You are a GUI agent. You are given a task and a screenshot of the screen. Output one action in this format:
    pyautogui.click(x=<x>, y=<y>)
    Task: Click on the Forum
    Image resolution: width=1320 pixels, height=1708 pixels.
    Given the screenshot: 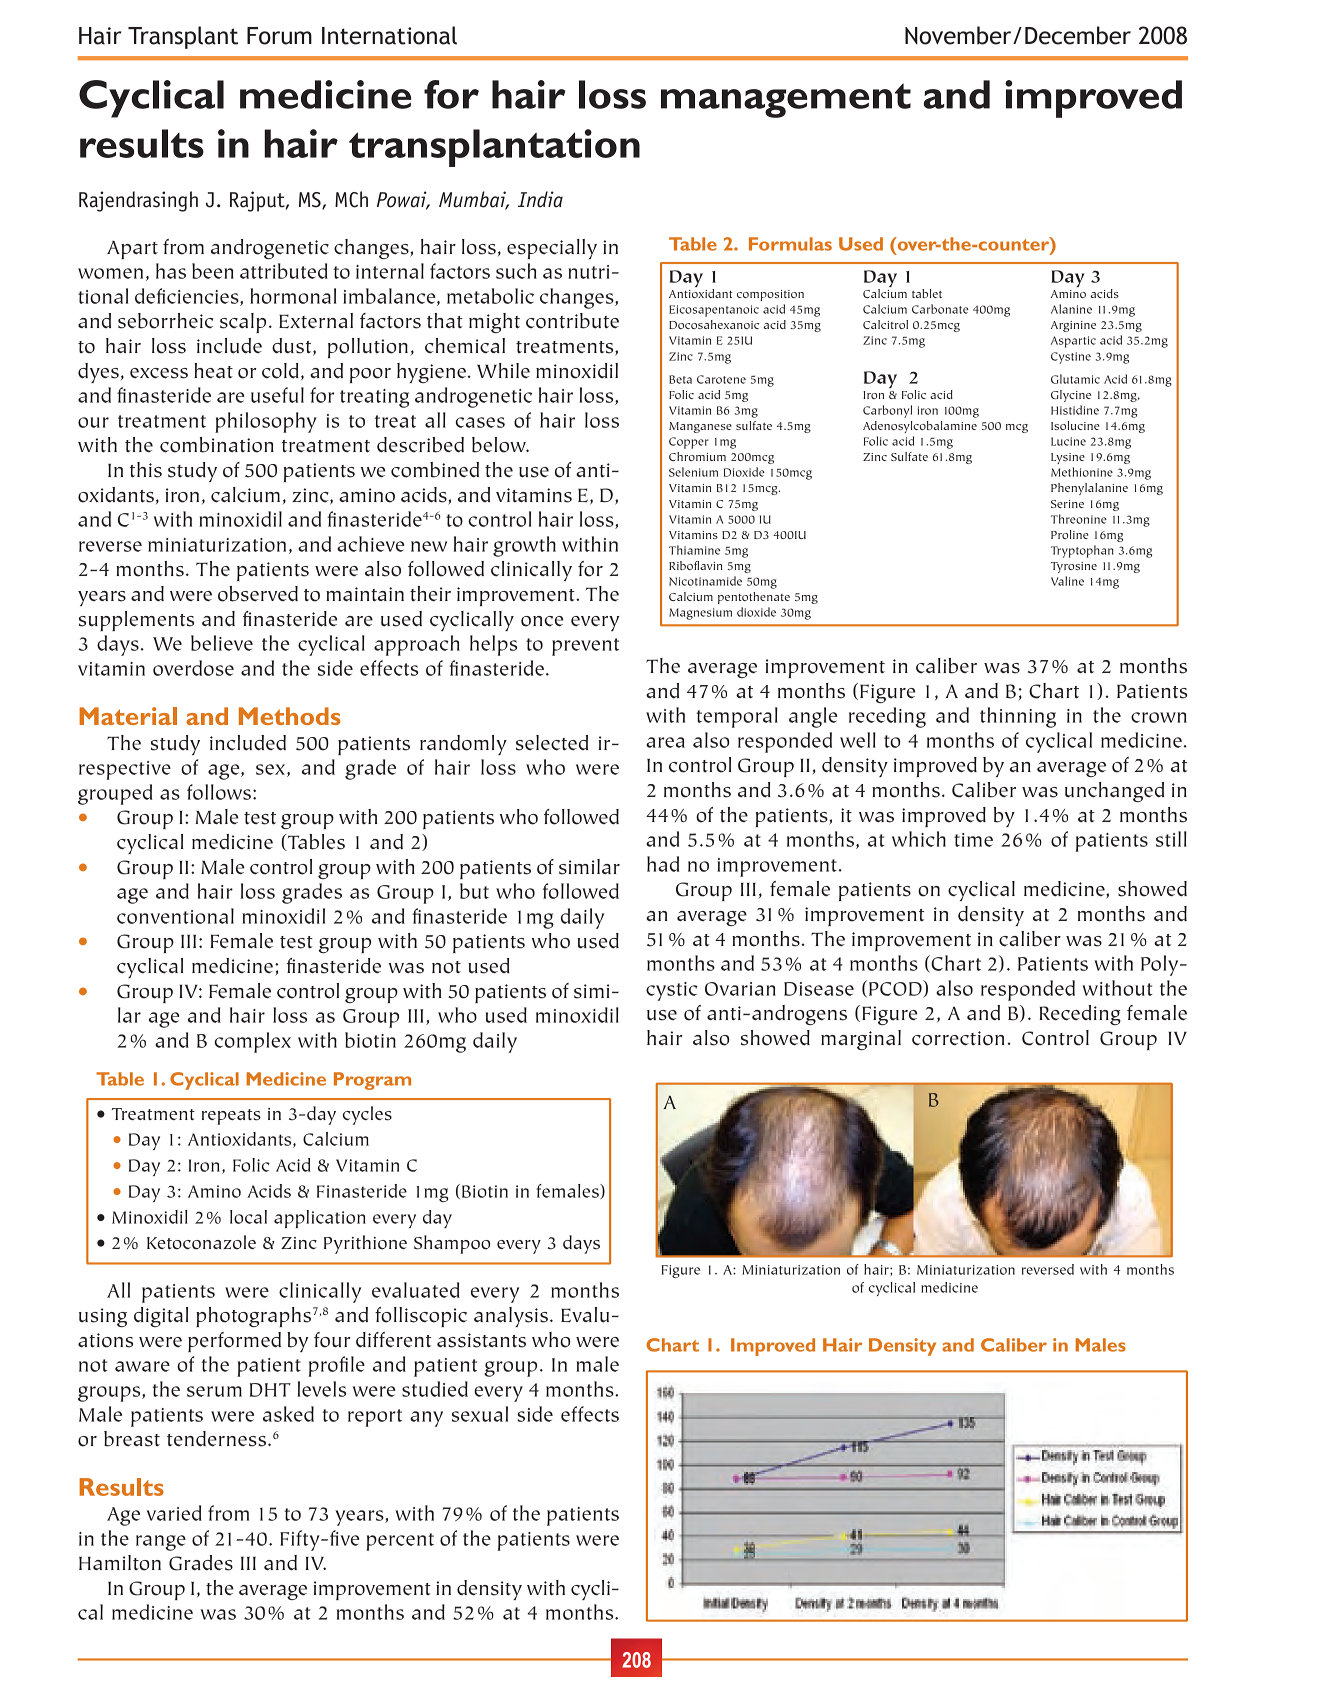 What is the action you would take?
    pyautogui.click(x=279, y=36)
